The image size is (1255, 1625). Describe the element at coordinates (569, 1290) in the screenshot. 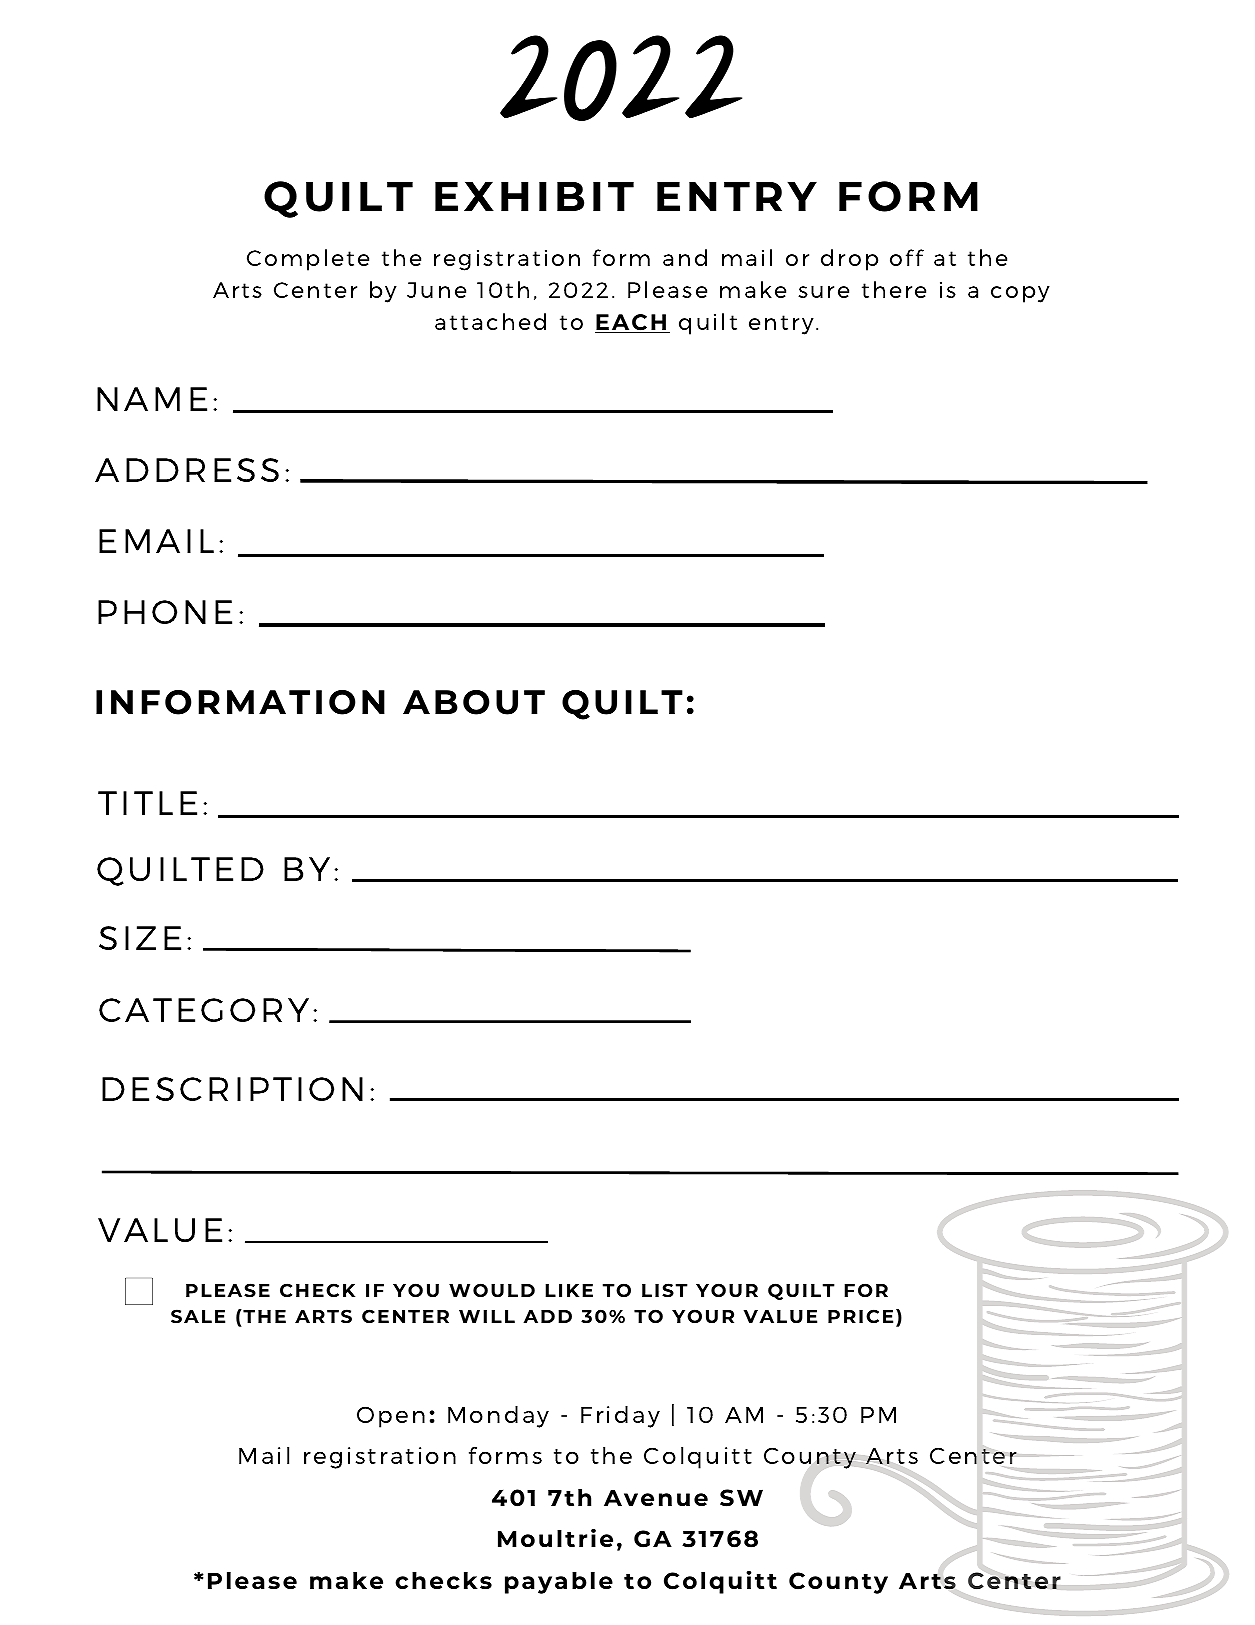

I see `LIKE` at that location.
